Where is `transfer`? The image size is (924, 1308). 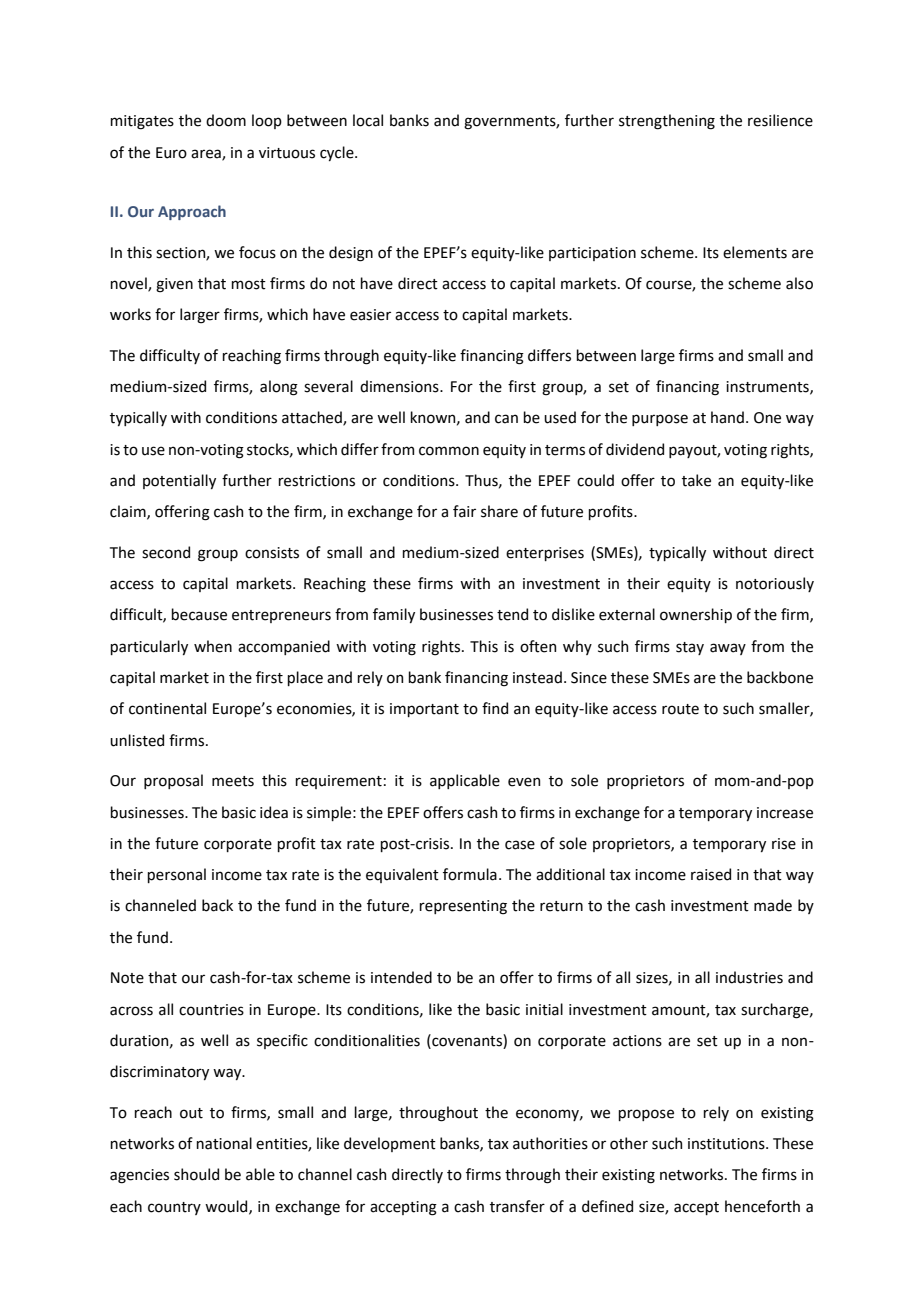
transfer is located at coordinates (517, 1206).
